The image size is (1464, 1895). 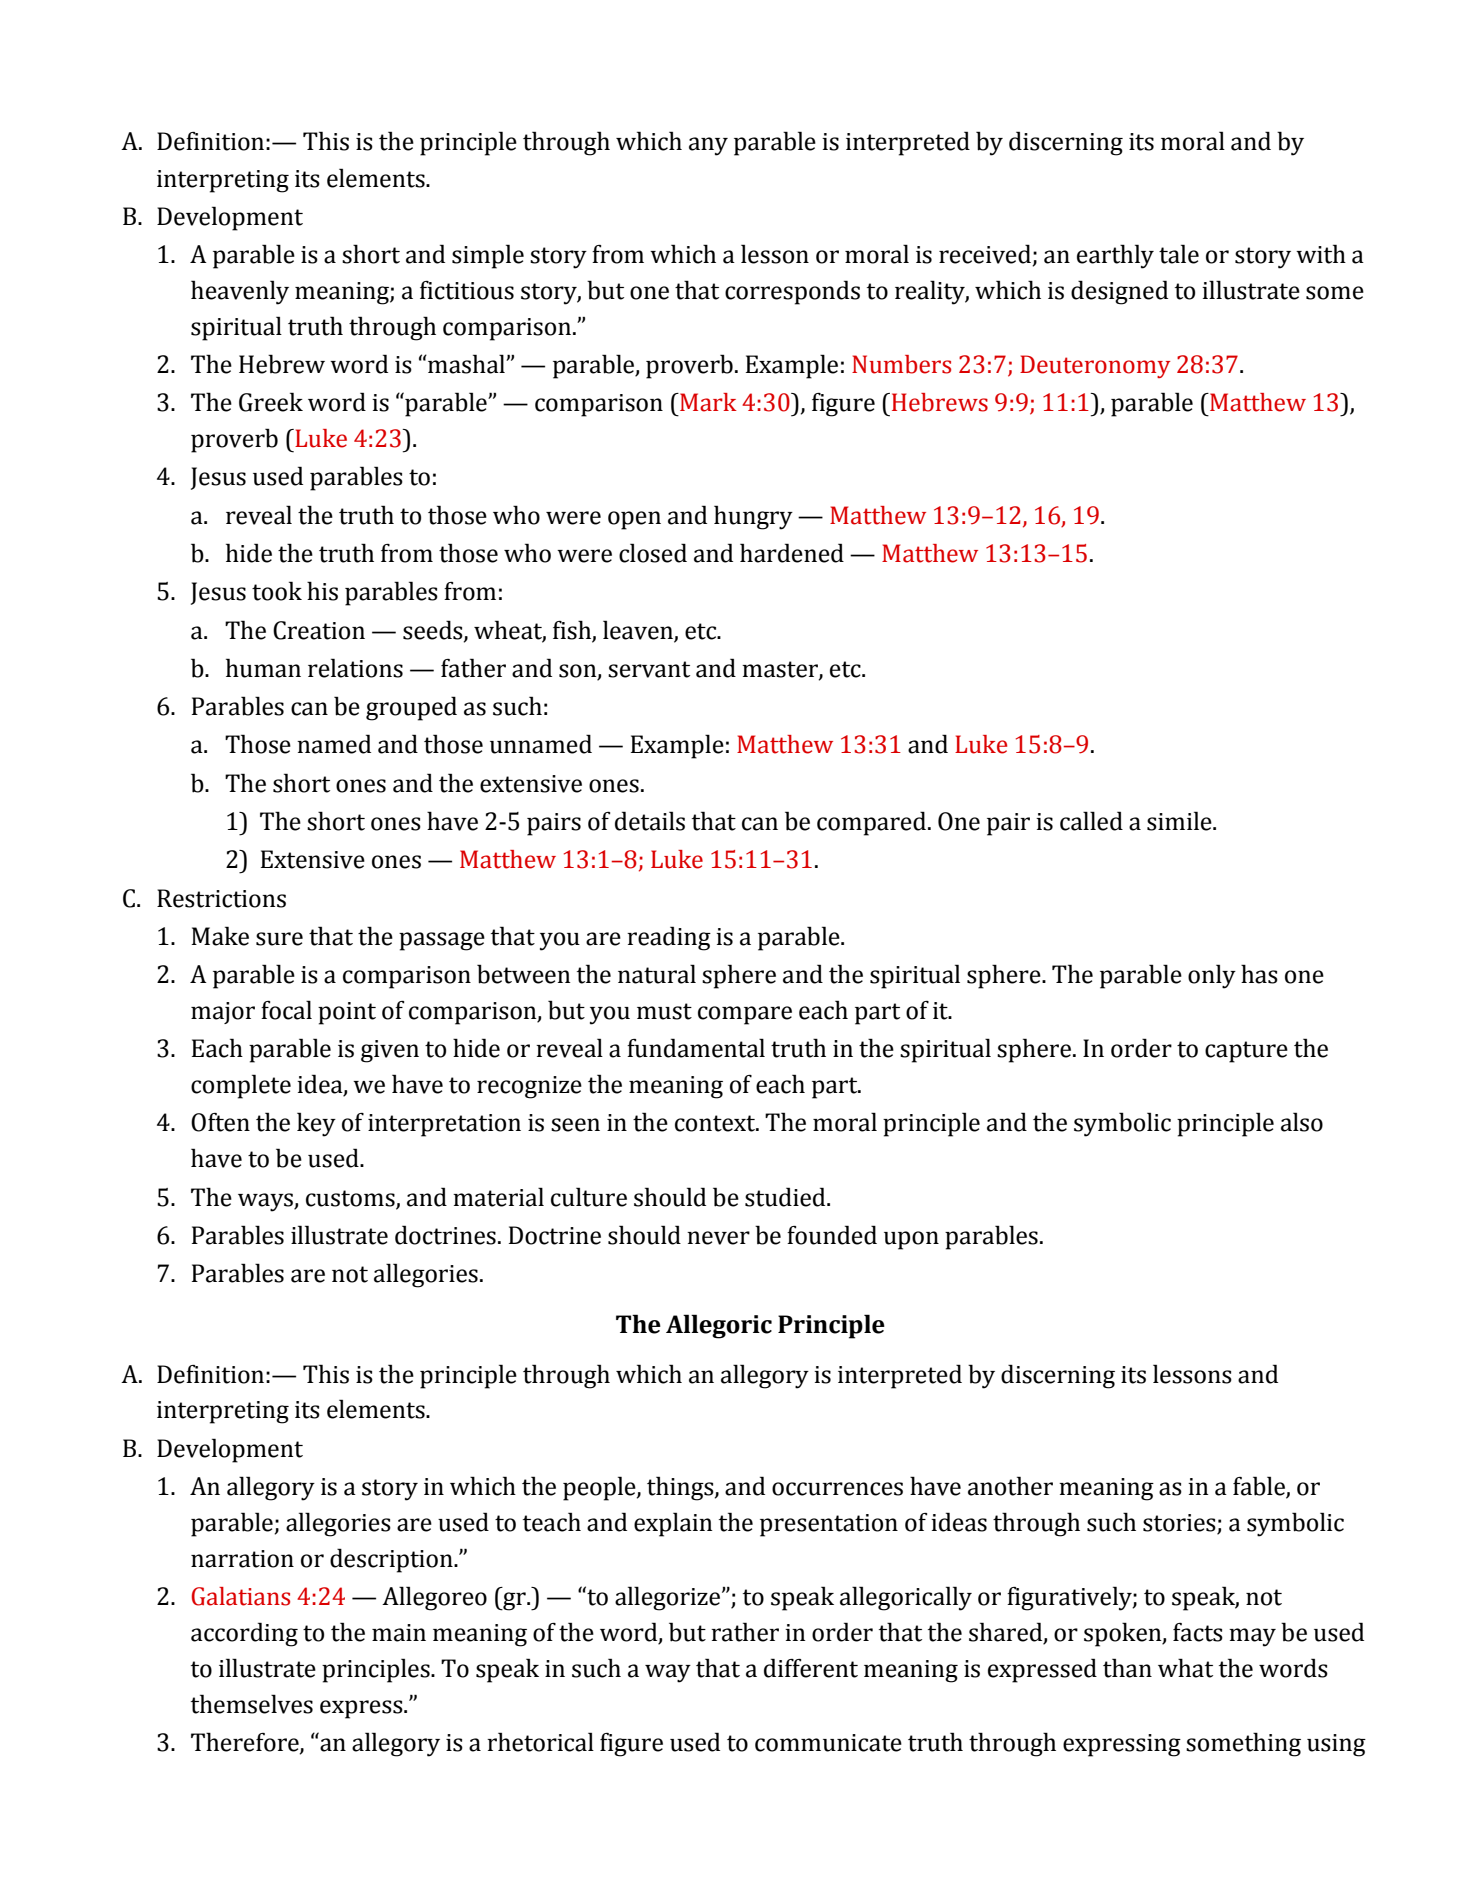 I want to click on main, so click(x=399, y=1633).
